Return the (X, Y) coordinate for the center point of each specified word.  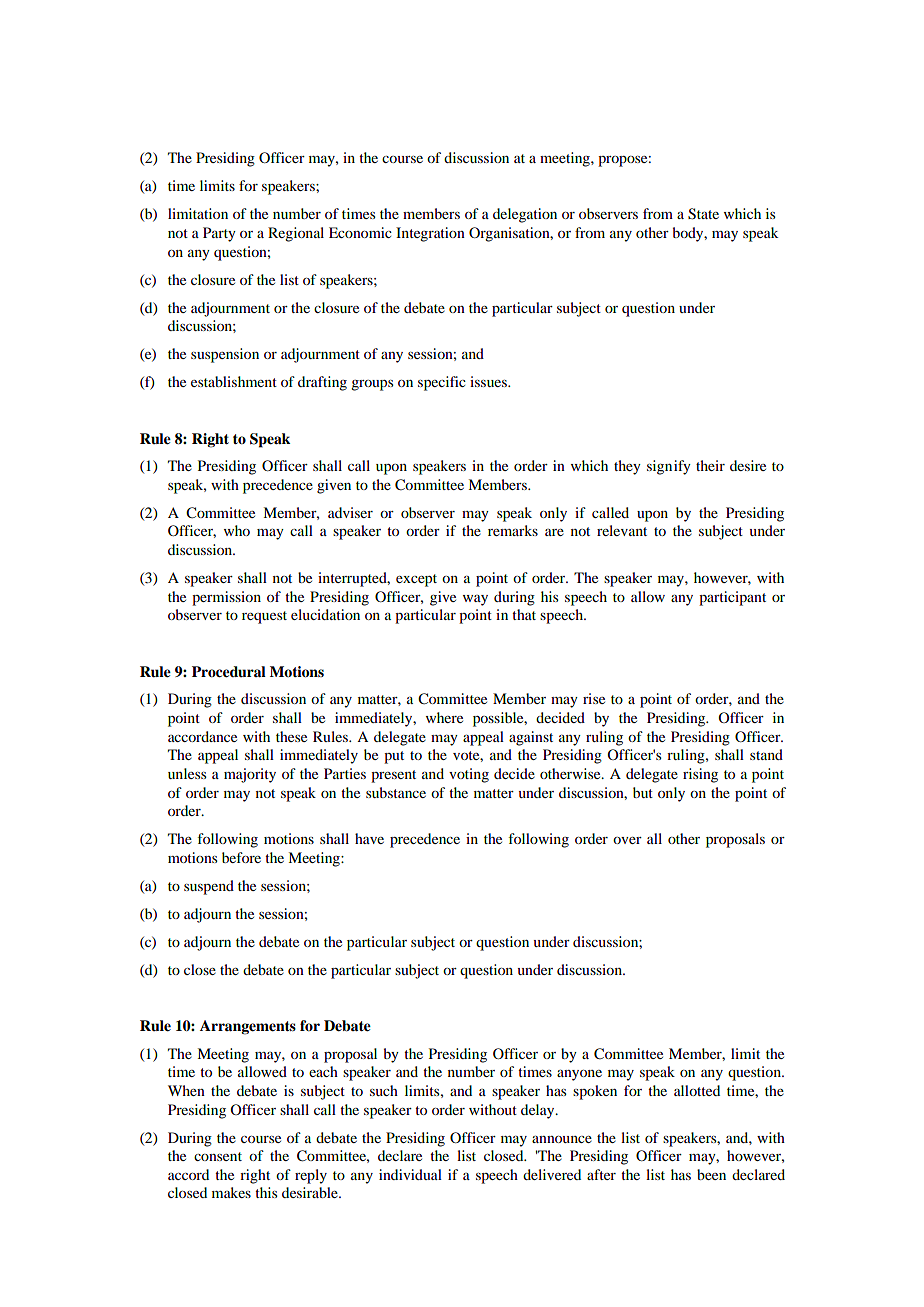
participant (732, 598)
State (703, 214)
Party (219, 234)
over (627, 840)
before (241, 857)
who (237, 530)
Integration (430, 234)
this (266, 1192)
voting (469, 775)
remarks (513, 530)
